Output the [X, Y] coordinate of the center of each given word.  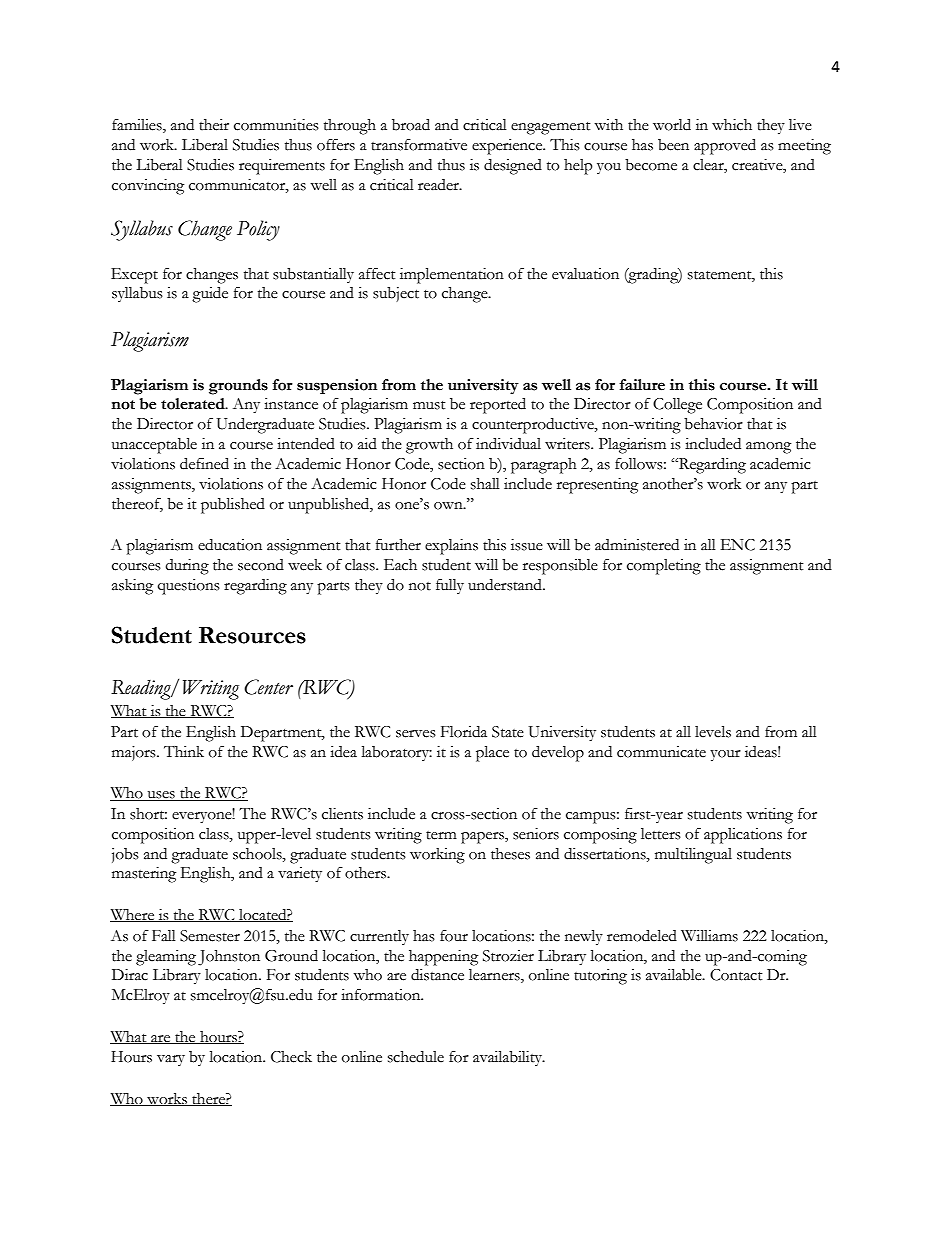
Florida [464, 732]
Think [184, 751]
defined [204, 463]
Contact [736, 975]
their [214, 125]
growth [429, 446]
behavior [713, 424]
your [725, 756]
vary [171, 1060]
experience [508, 147]
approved [725, 147]
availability [509, 1058]
